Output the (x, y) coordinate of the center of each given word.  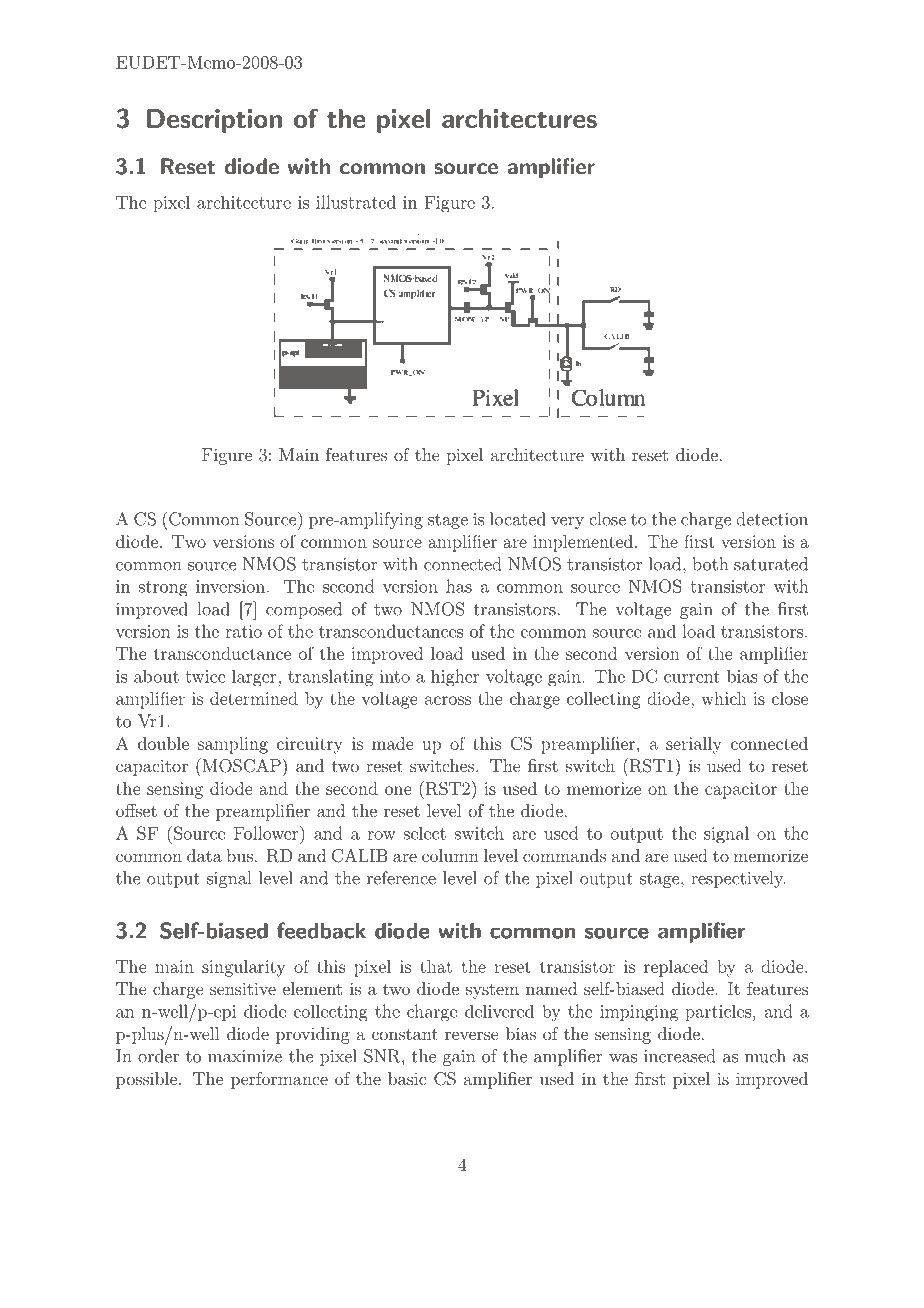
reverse (471, 1035)
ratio (243, 631)
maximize (245, 1056)
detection (772, 519)
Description (214, 121)
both (710, 564)
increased (679, 1056)
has (459, 586)
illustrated (356, 202)
